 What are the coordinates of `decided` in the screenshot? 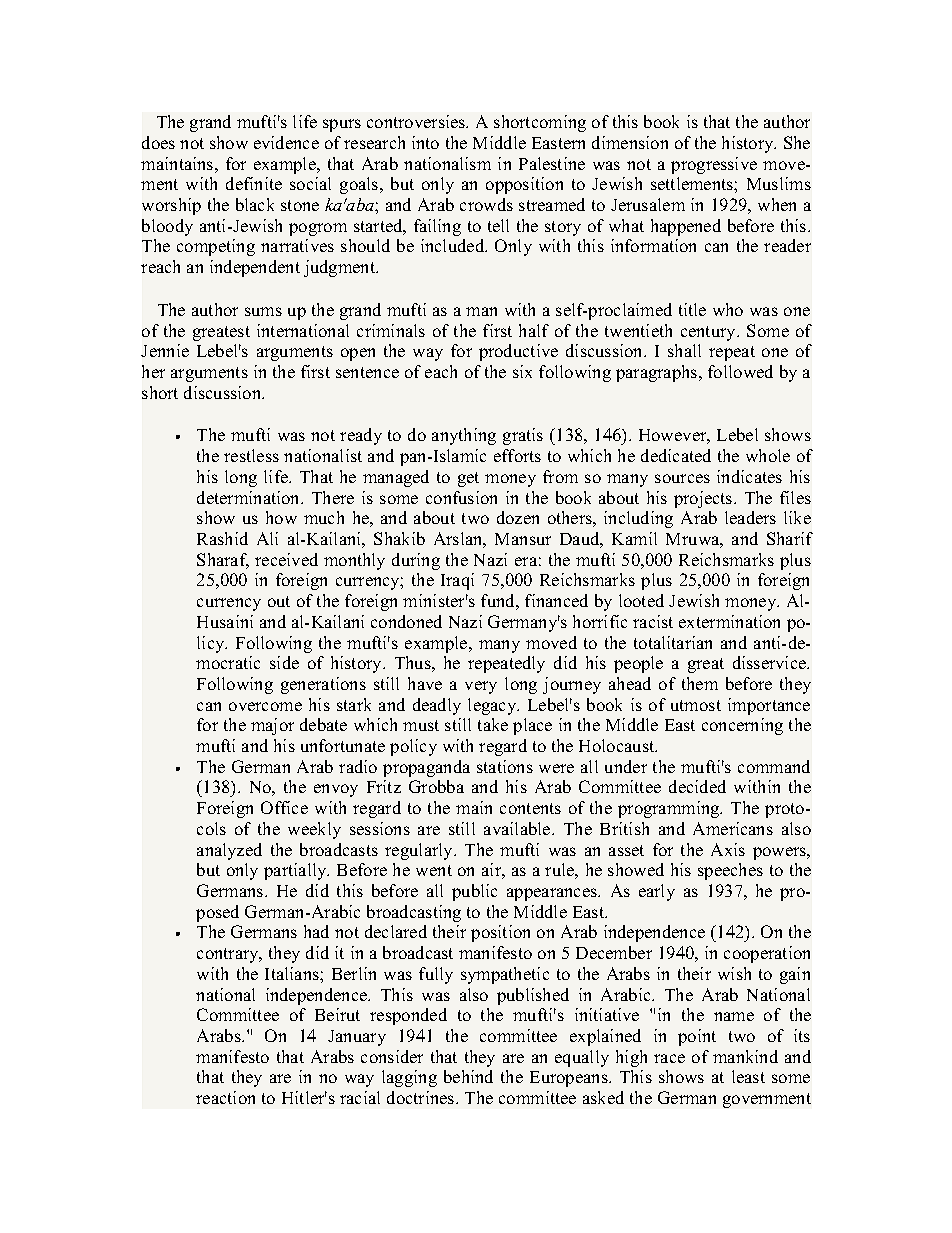 It's located at (697, 786).
